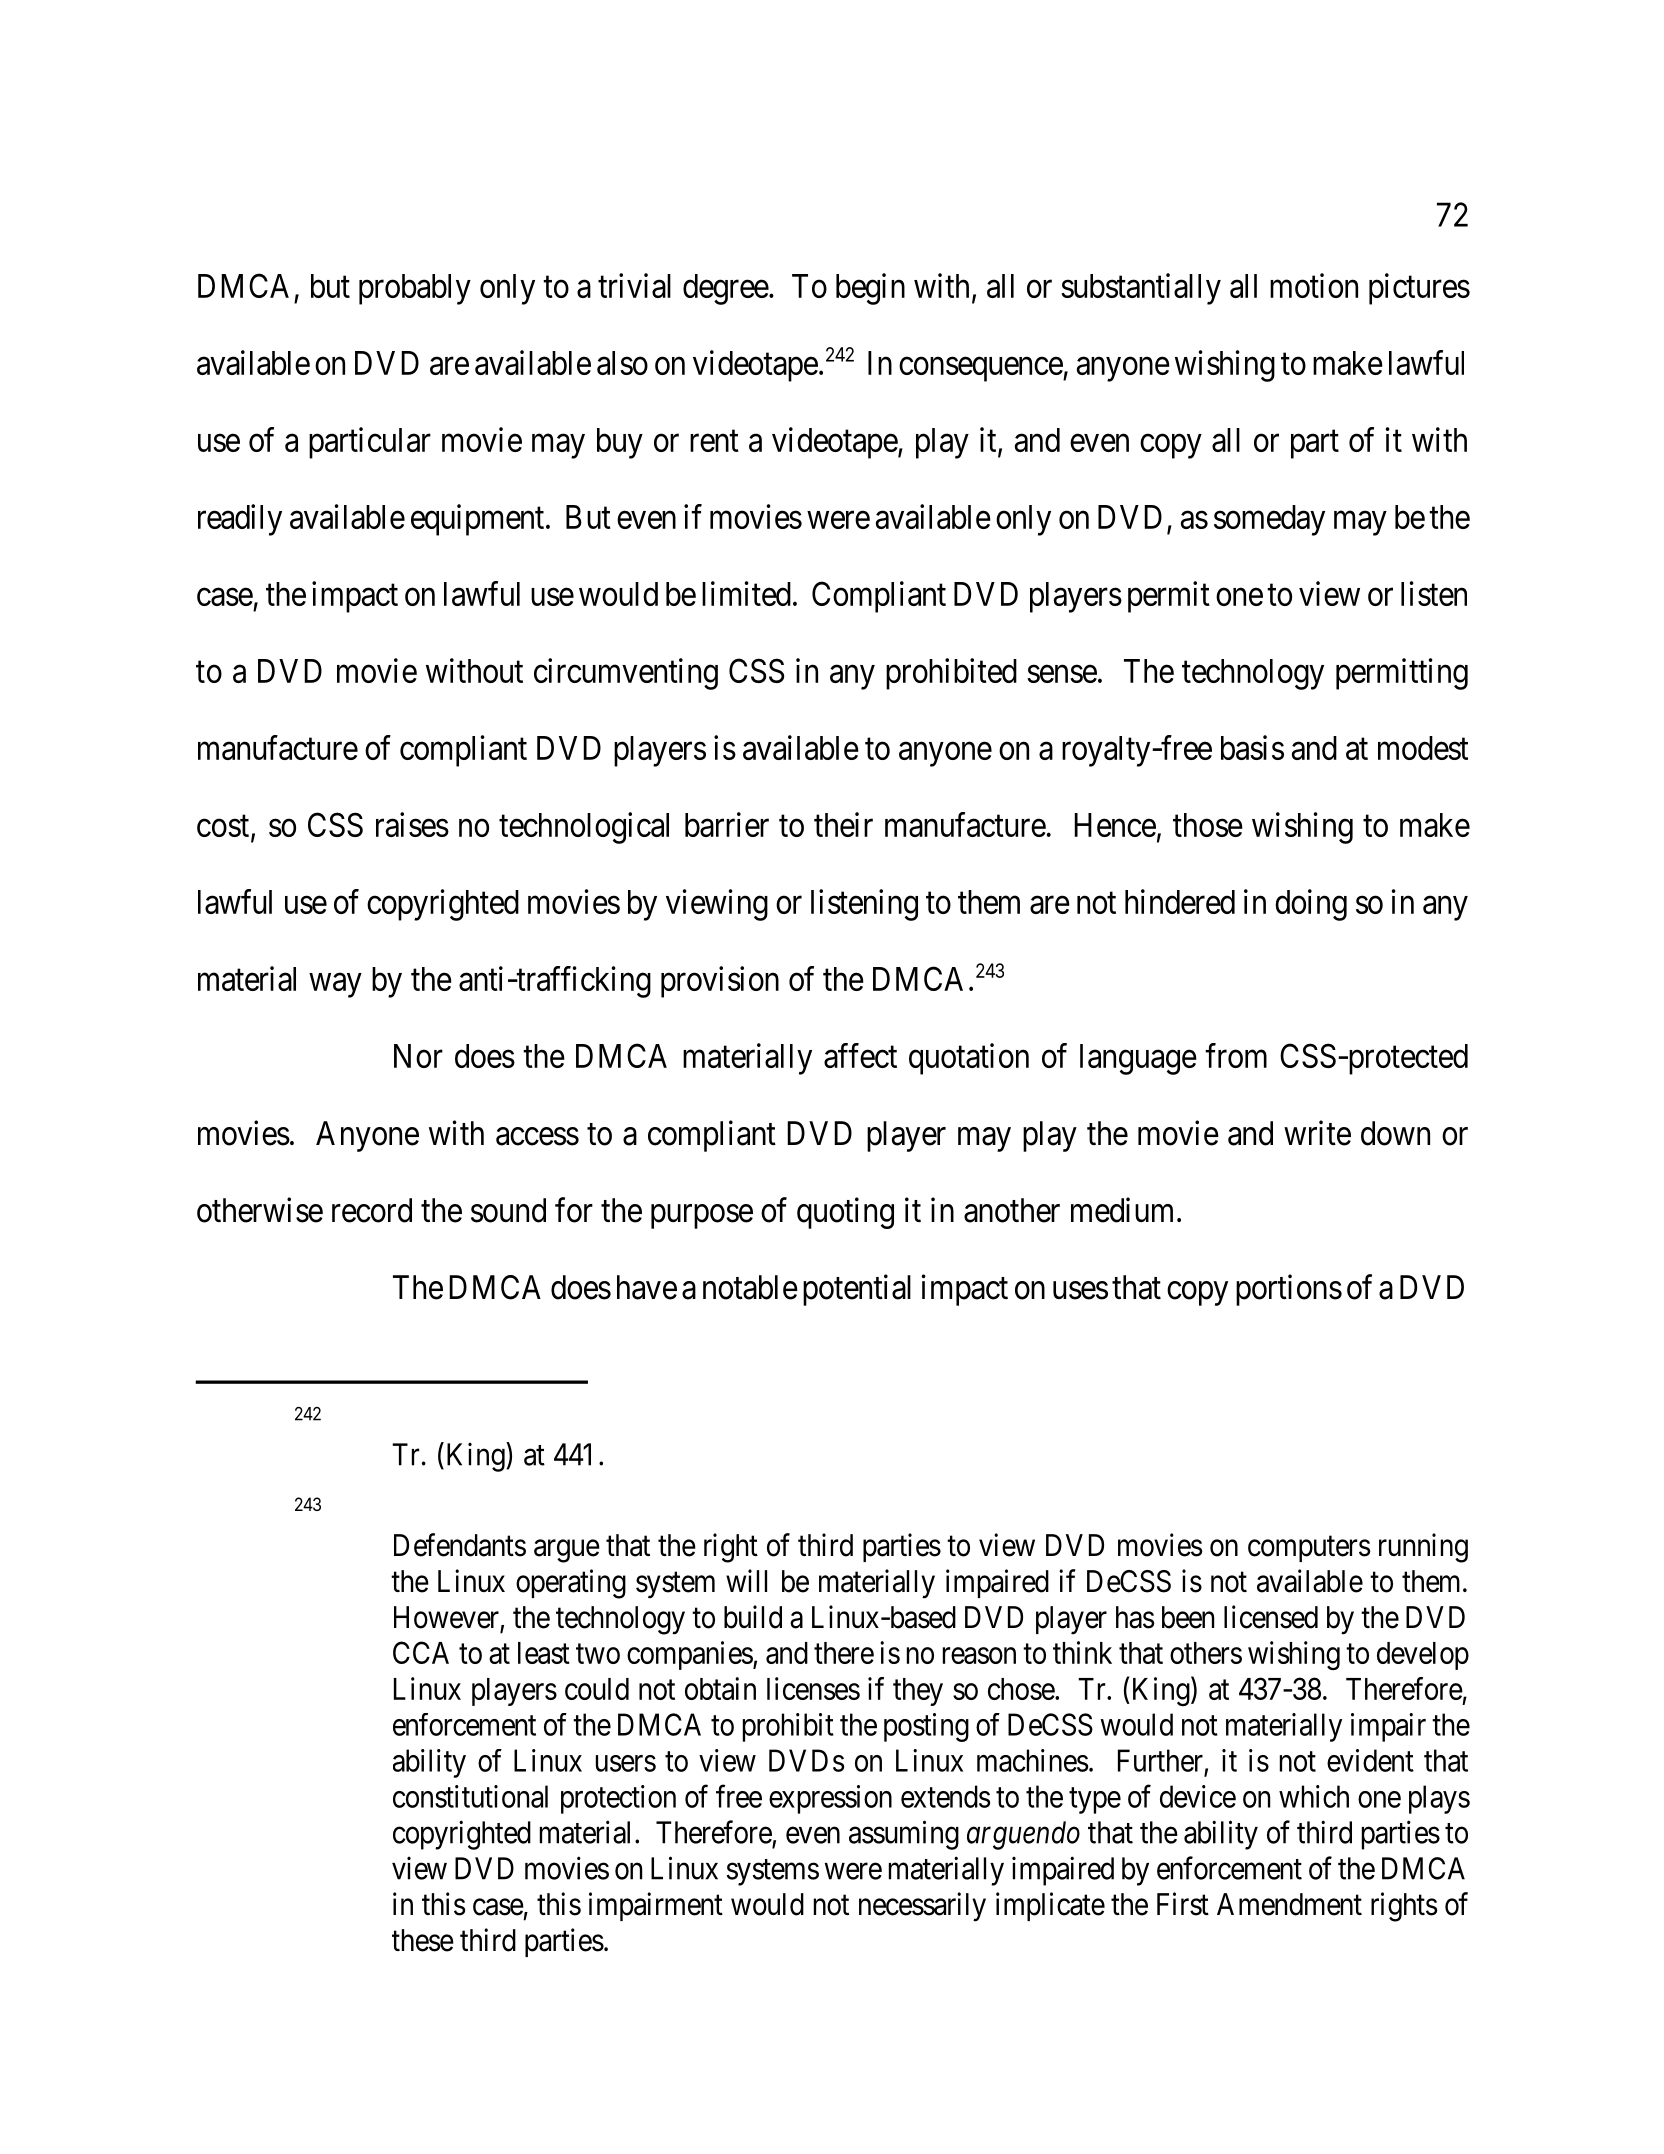  What do you see at coordinates (1317, 1133) in the page?
I see `write` at bounding box center [1317, 1133].
